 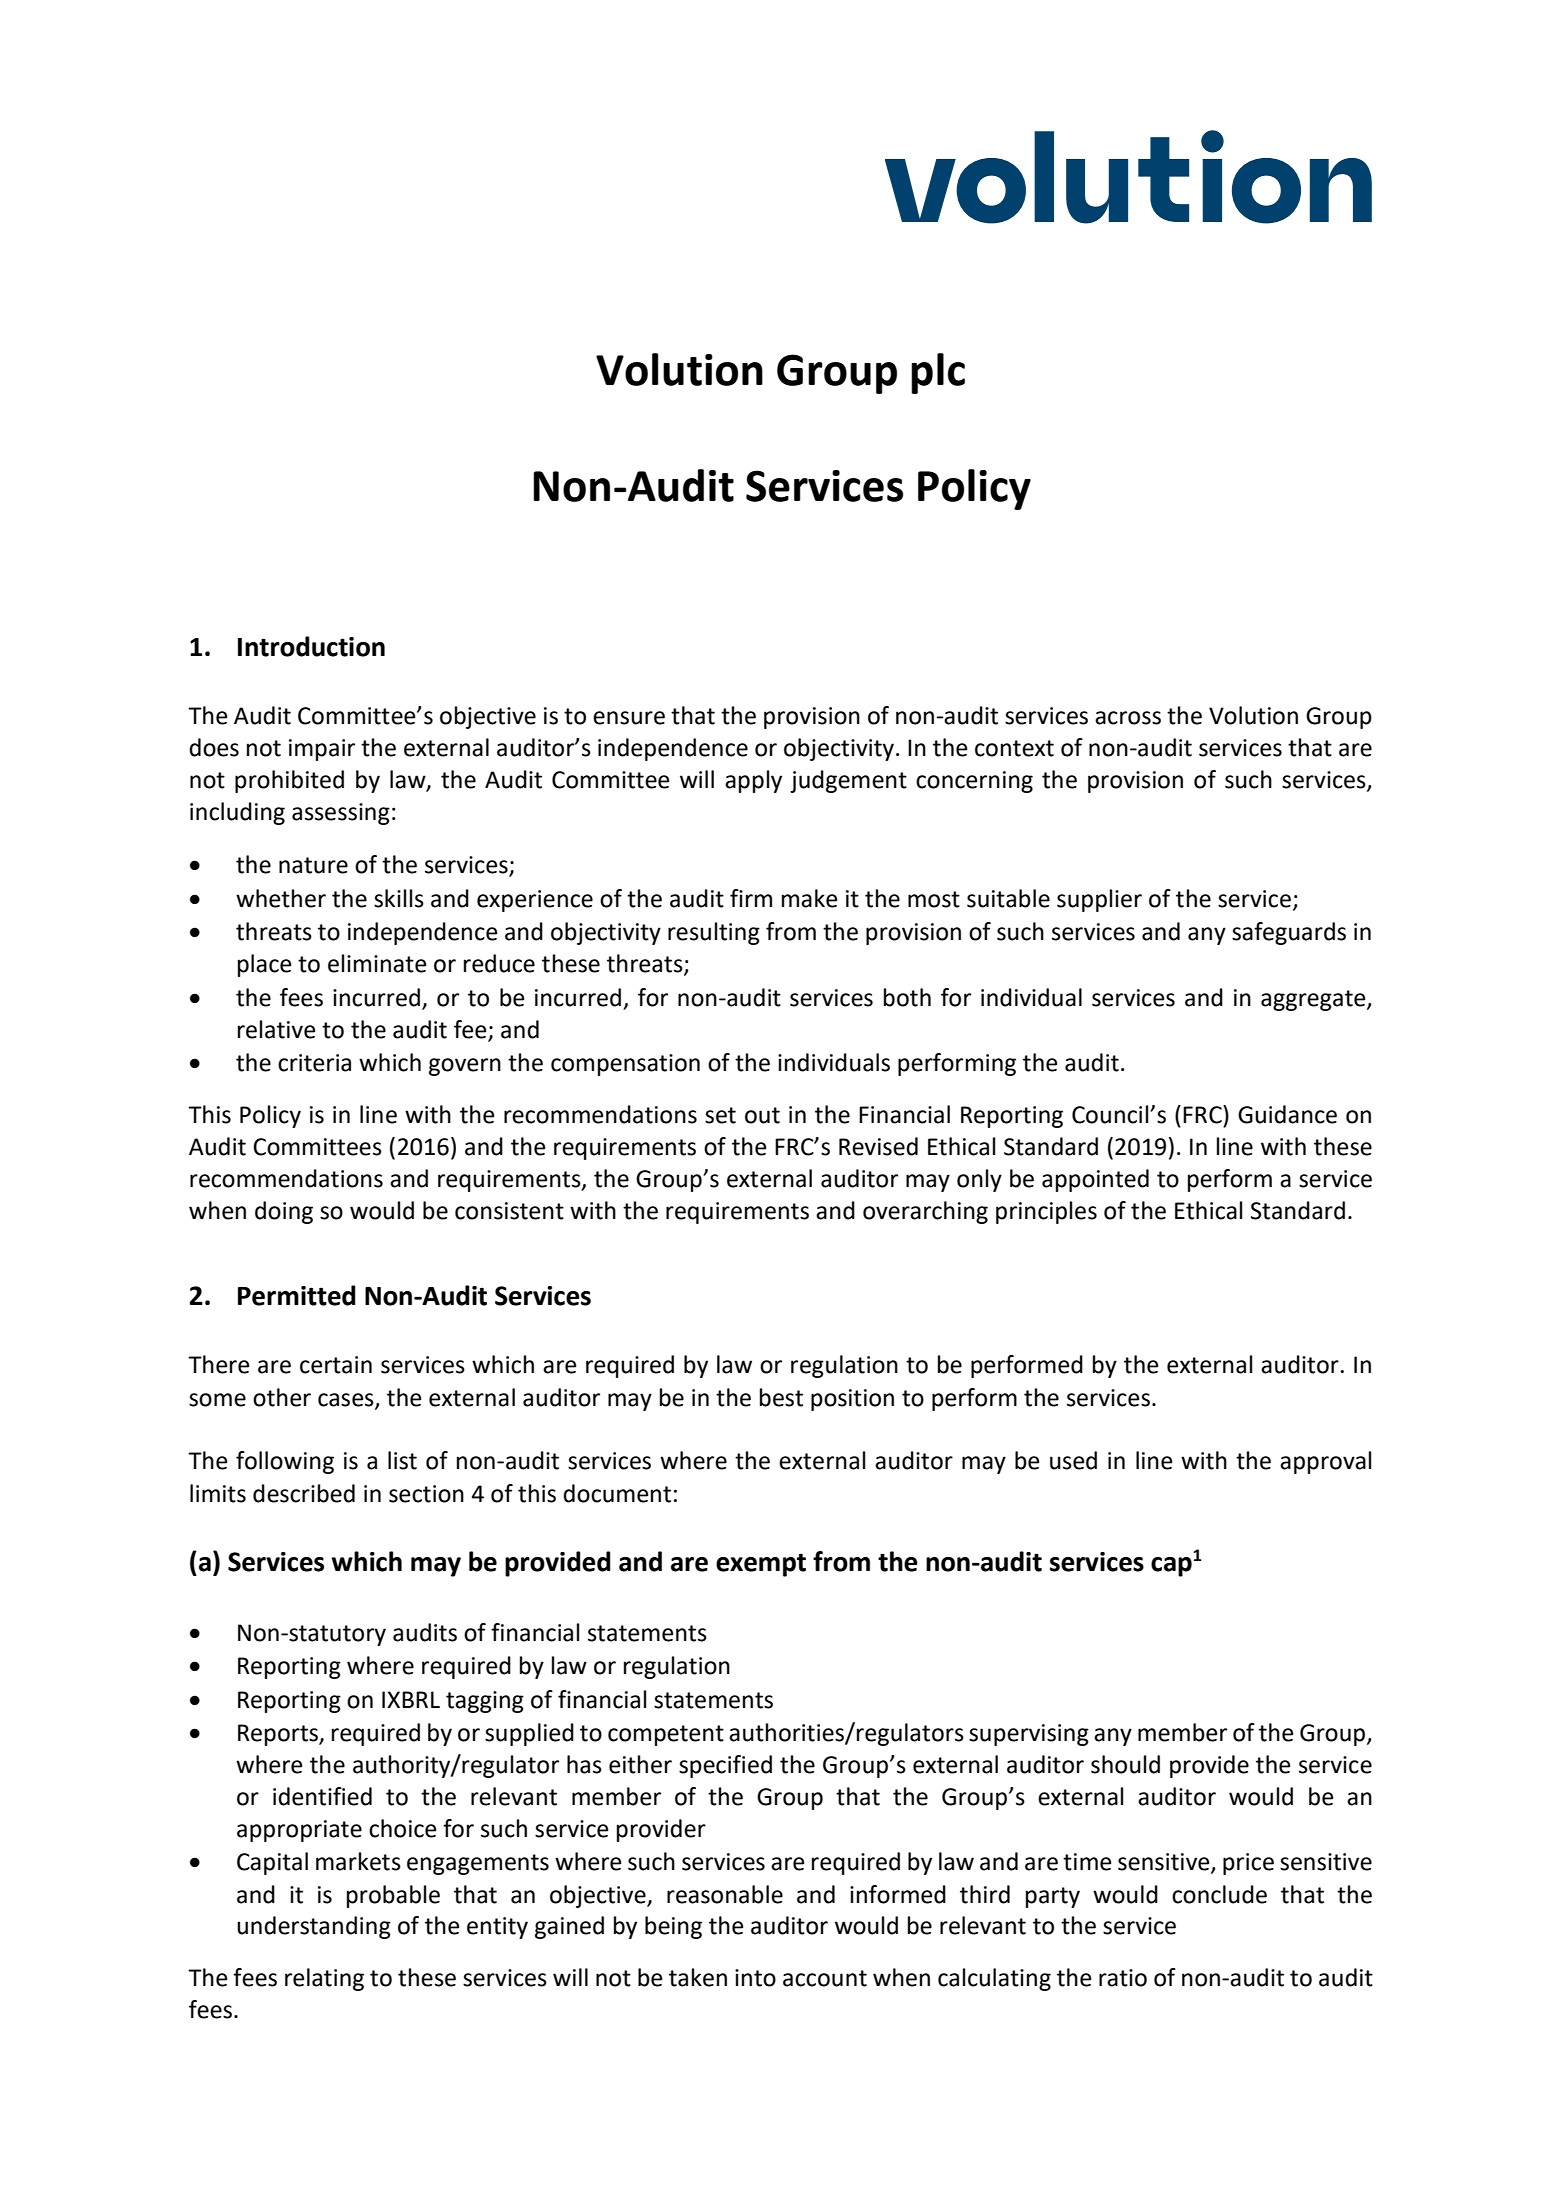 What do you see at coordinates (938, 373) in the screenshot?
I see `plc` at bounding box center [938, 373].
